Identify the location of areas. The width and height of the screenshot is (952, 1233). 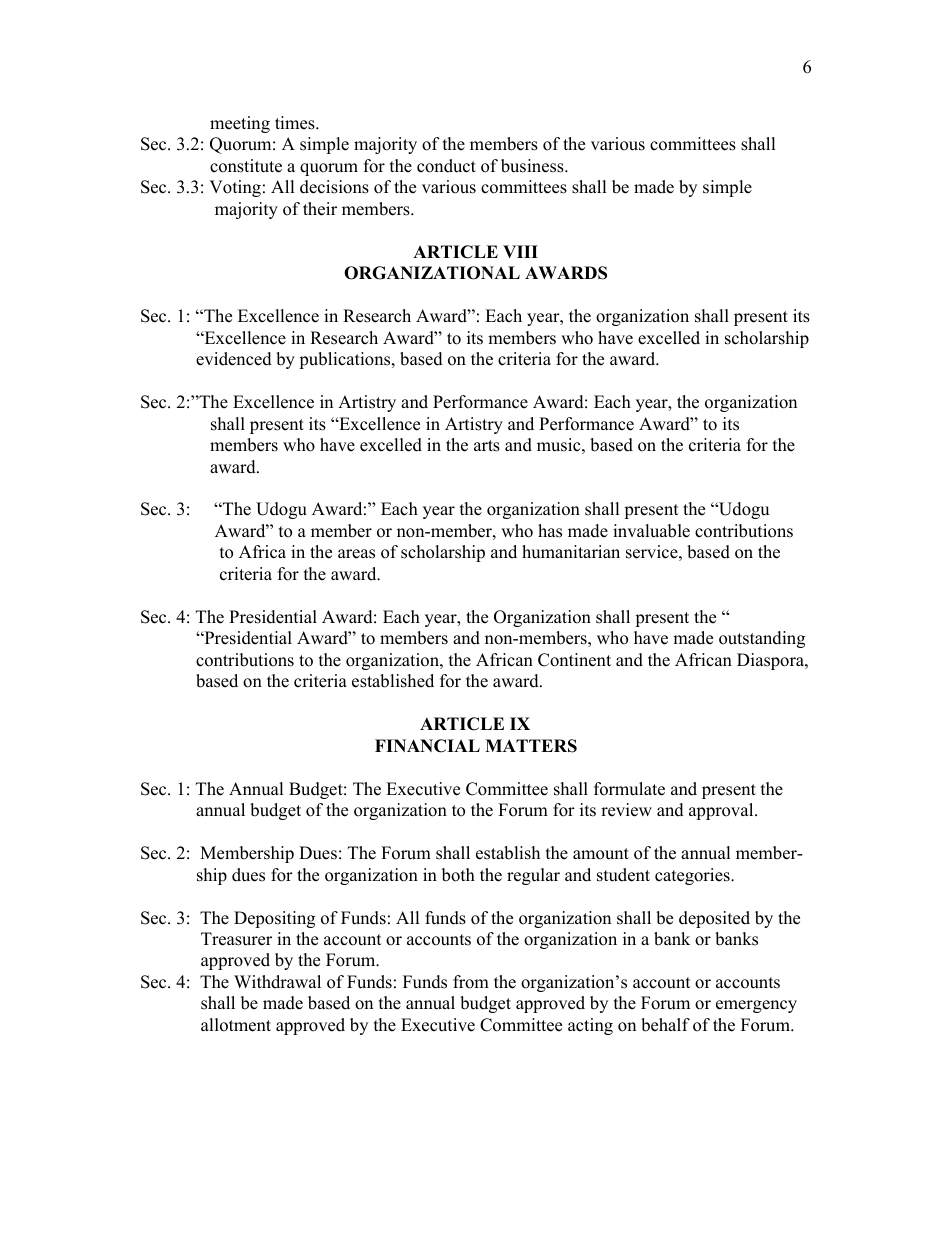
(356, 554).
